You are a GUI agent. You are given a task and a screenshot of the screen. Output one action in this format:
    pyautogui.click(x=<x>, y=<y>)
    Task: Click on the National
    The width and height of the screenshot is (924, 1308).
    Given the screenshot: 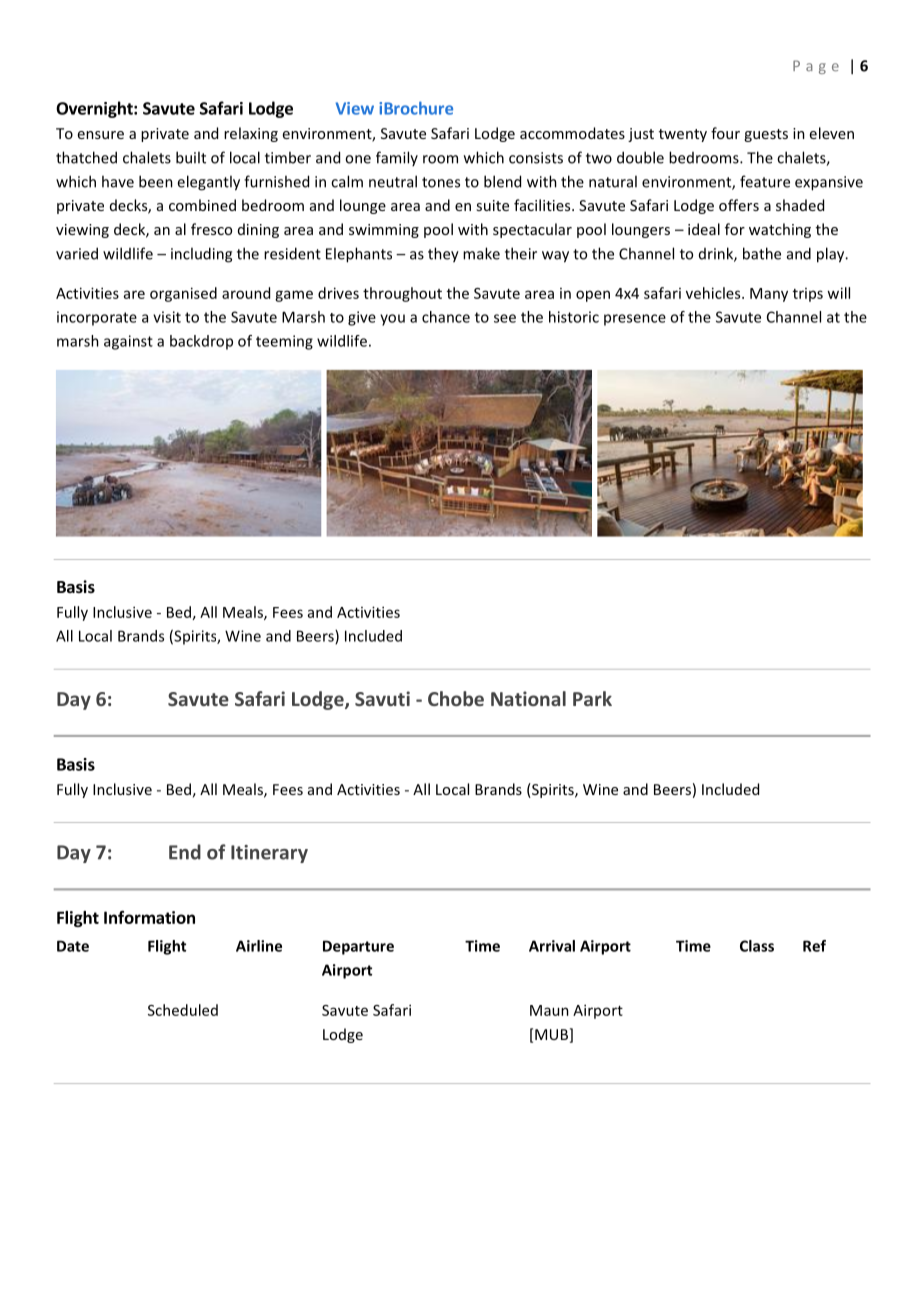 What is the action you would take?
    pyautogui.click(x=528, y=698)
